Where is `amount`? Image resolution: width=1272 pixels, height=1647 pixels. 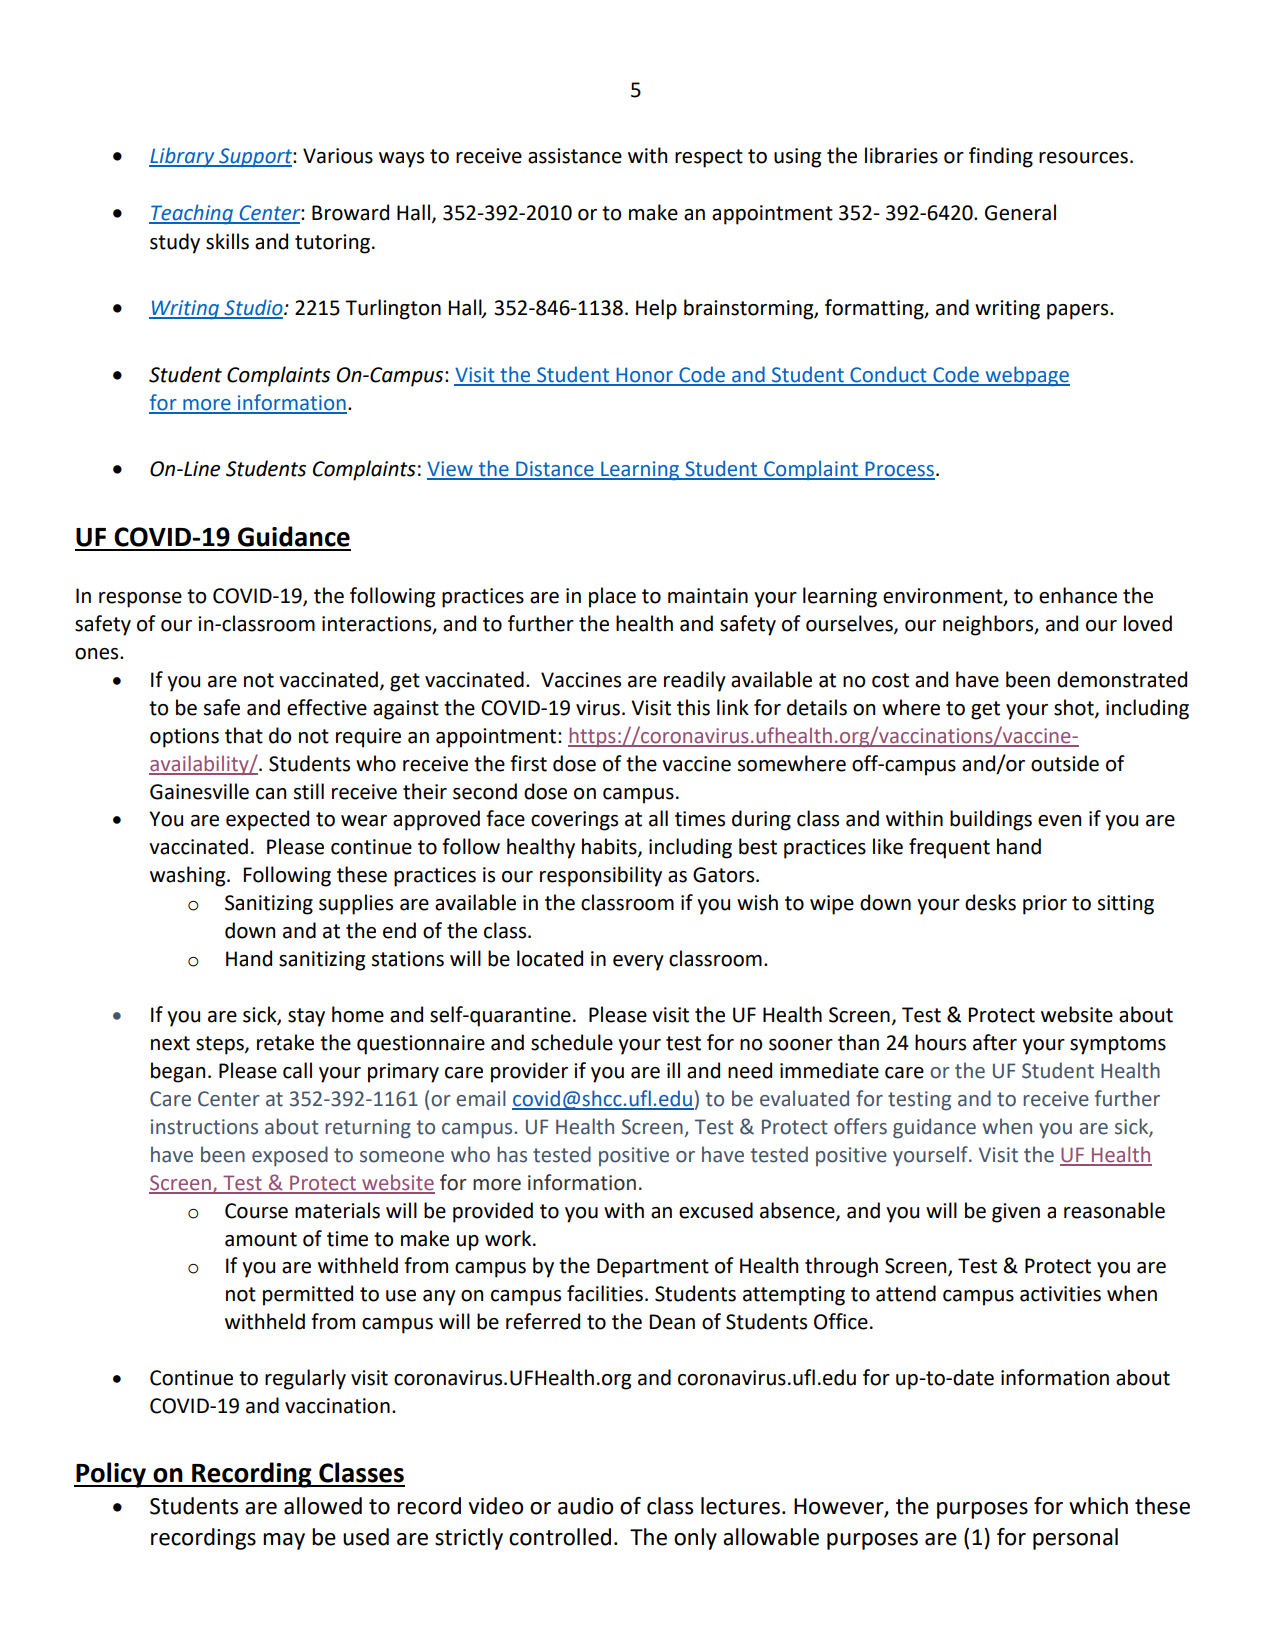 amount is located at coordinates (261, 1239).
